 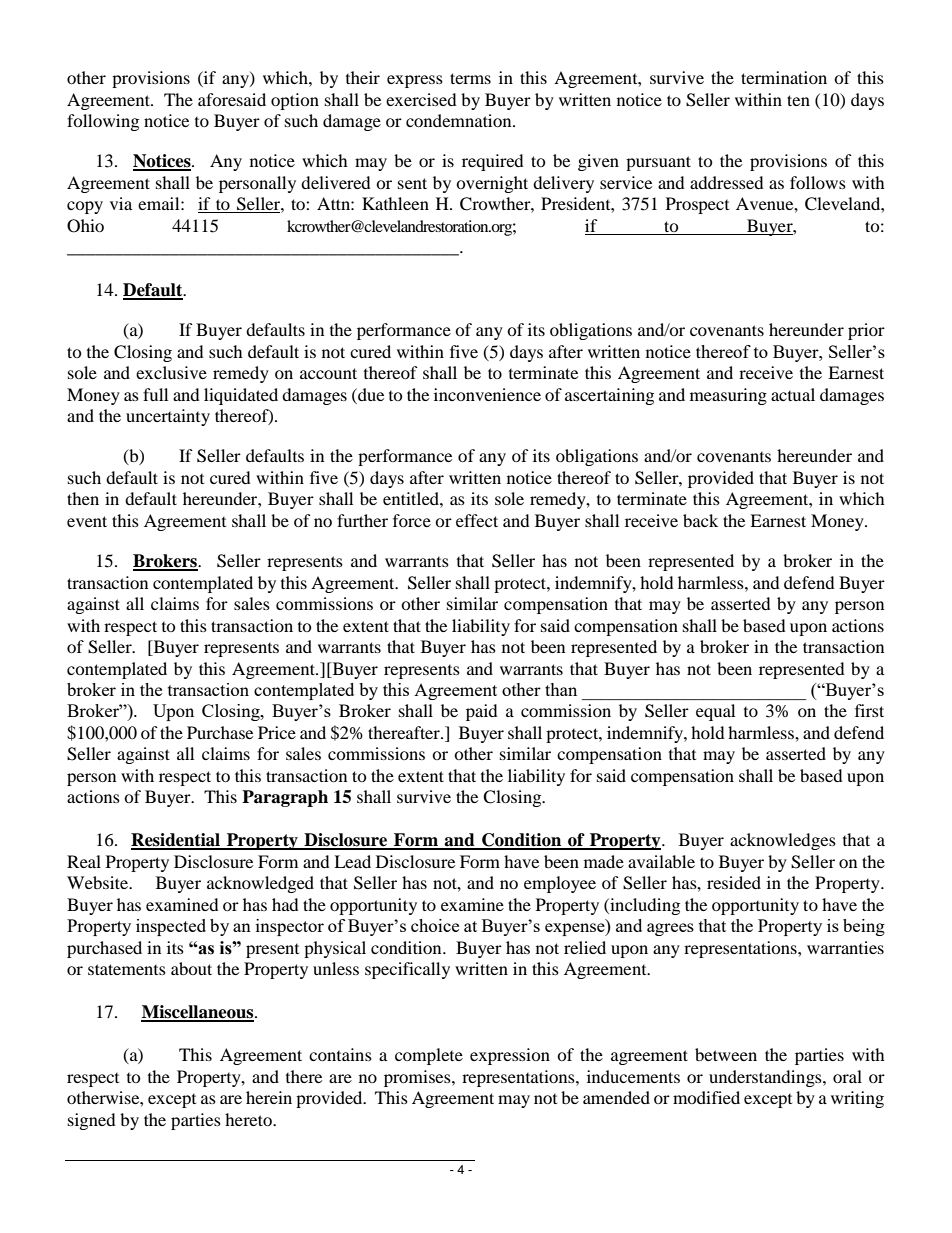 I want to click on condemnation, so click(x=460, y=120).
